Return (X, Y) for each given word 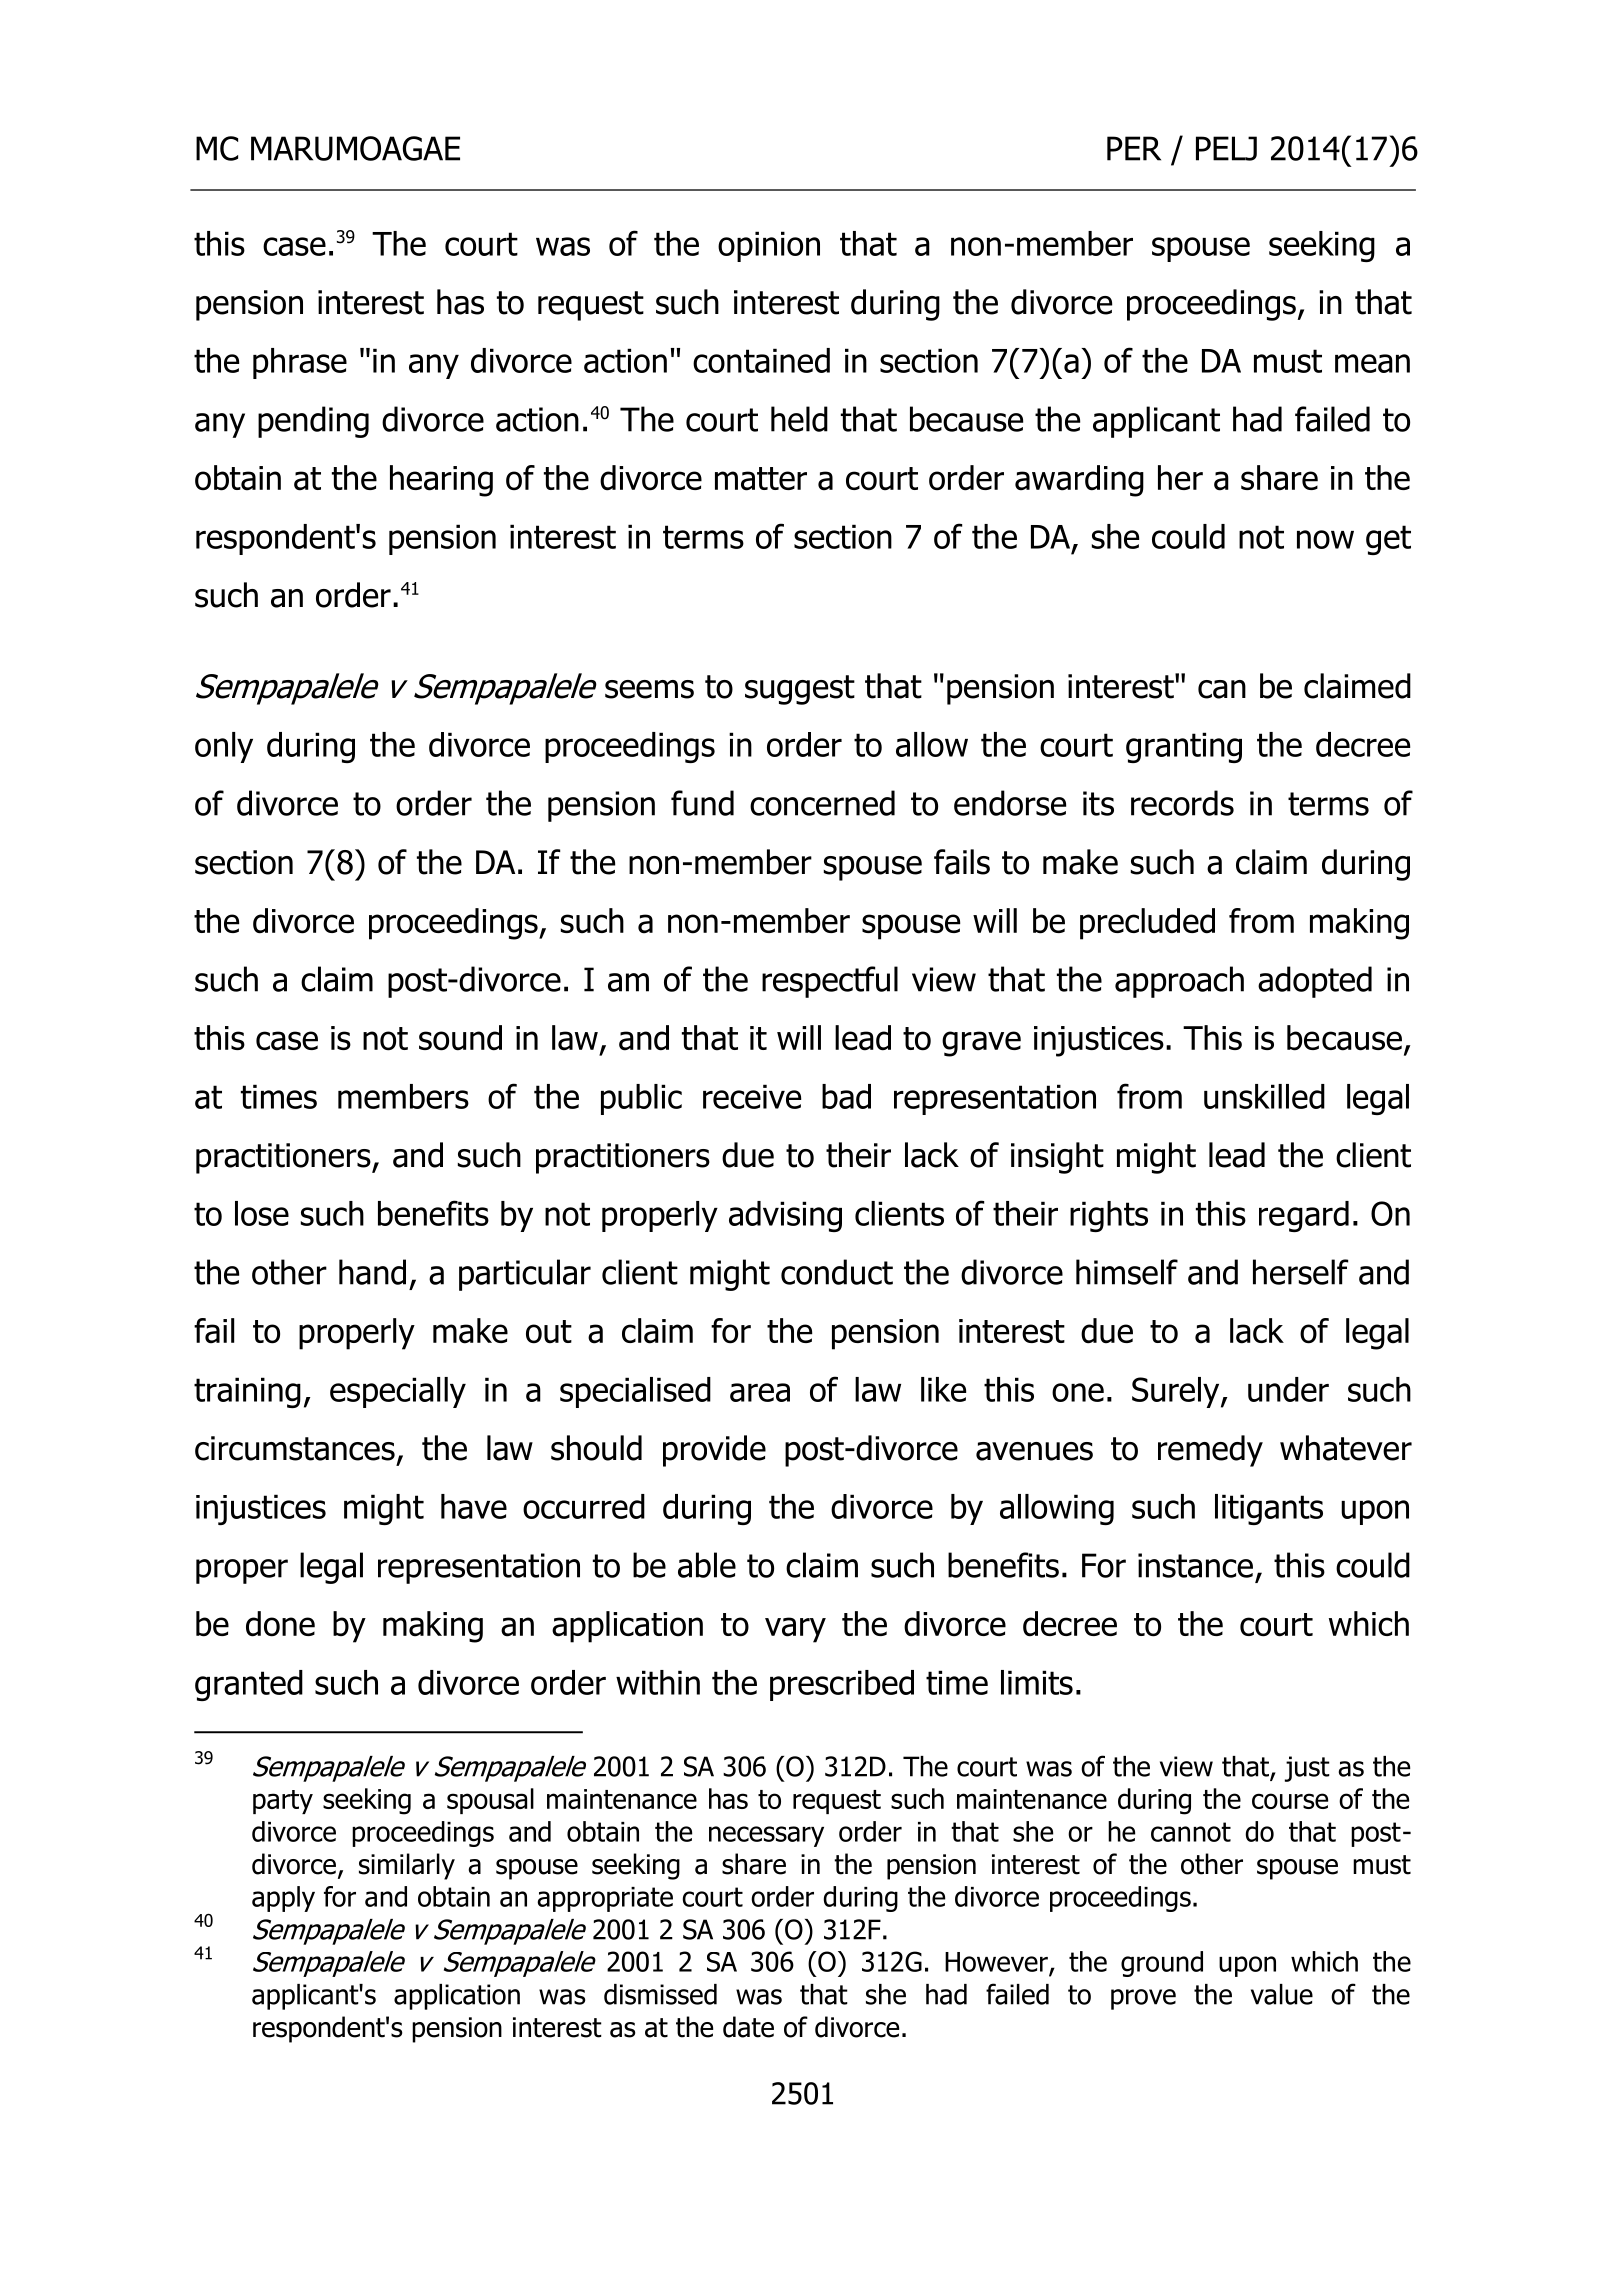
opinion (769, 246)
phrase (300, 363)
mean (1372, 363)
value (1282, 1994)
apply (283, 1899)
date (748, 2027)
